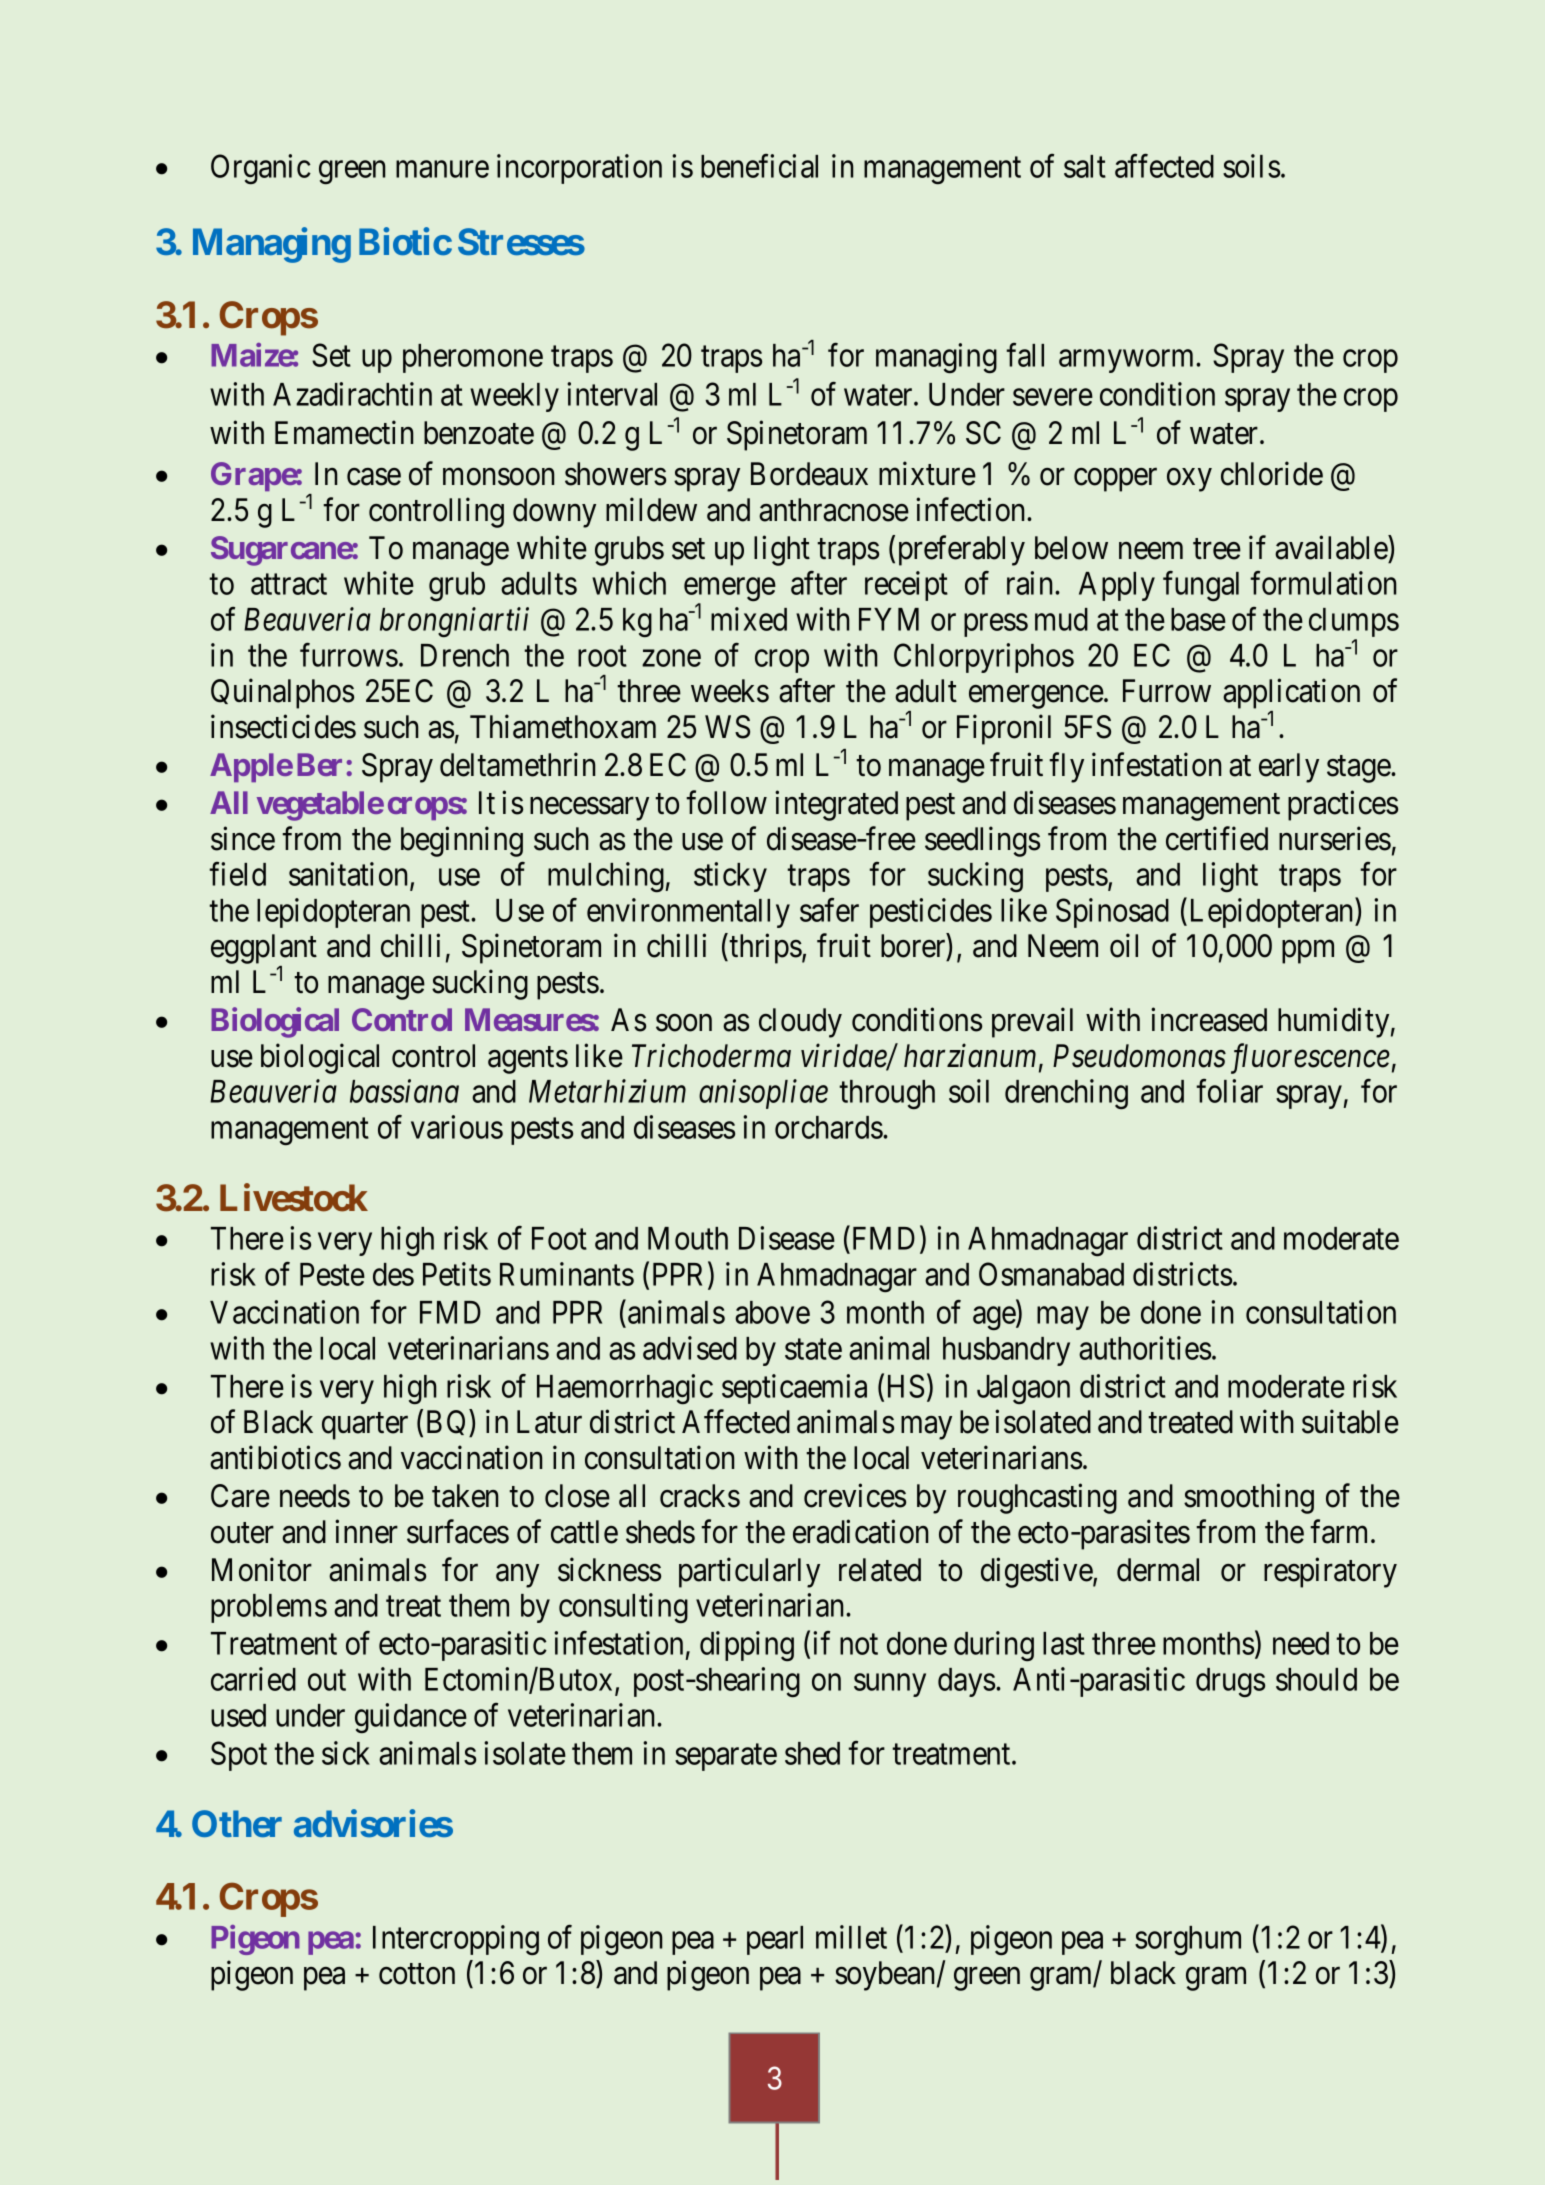 The image size is (1545, 2185). What do you see at coordinates (365, 1426) in the screenshot?
I see `quarter` at bounding box center [365, 1426].
